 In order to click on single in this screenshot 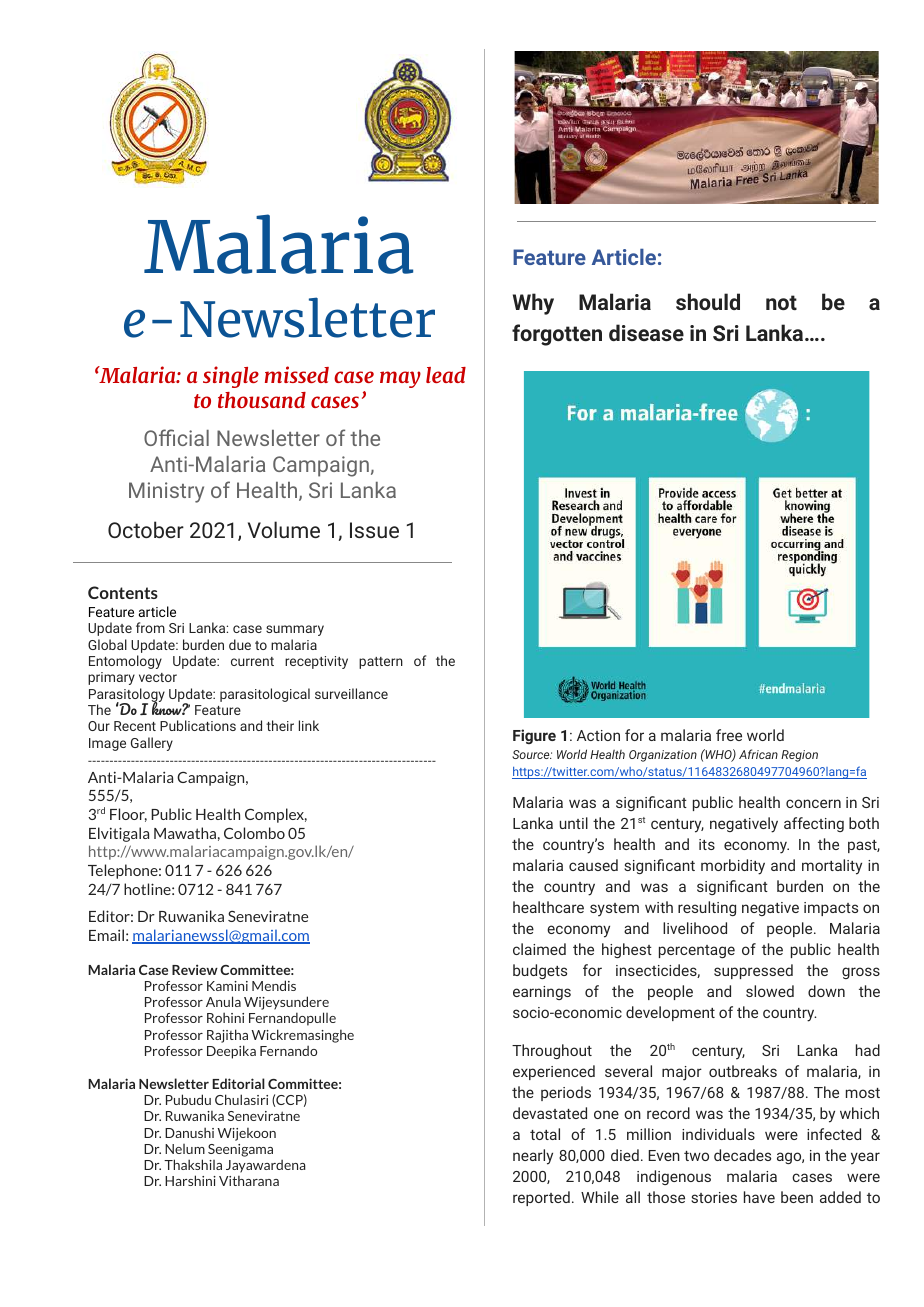, I will do `click(231, 377)`.
